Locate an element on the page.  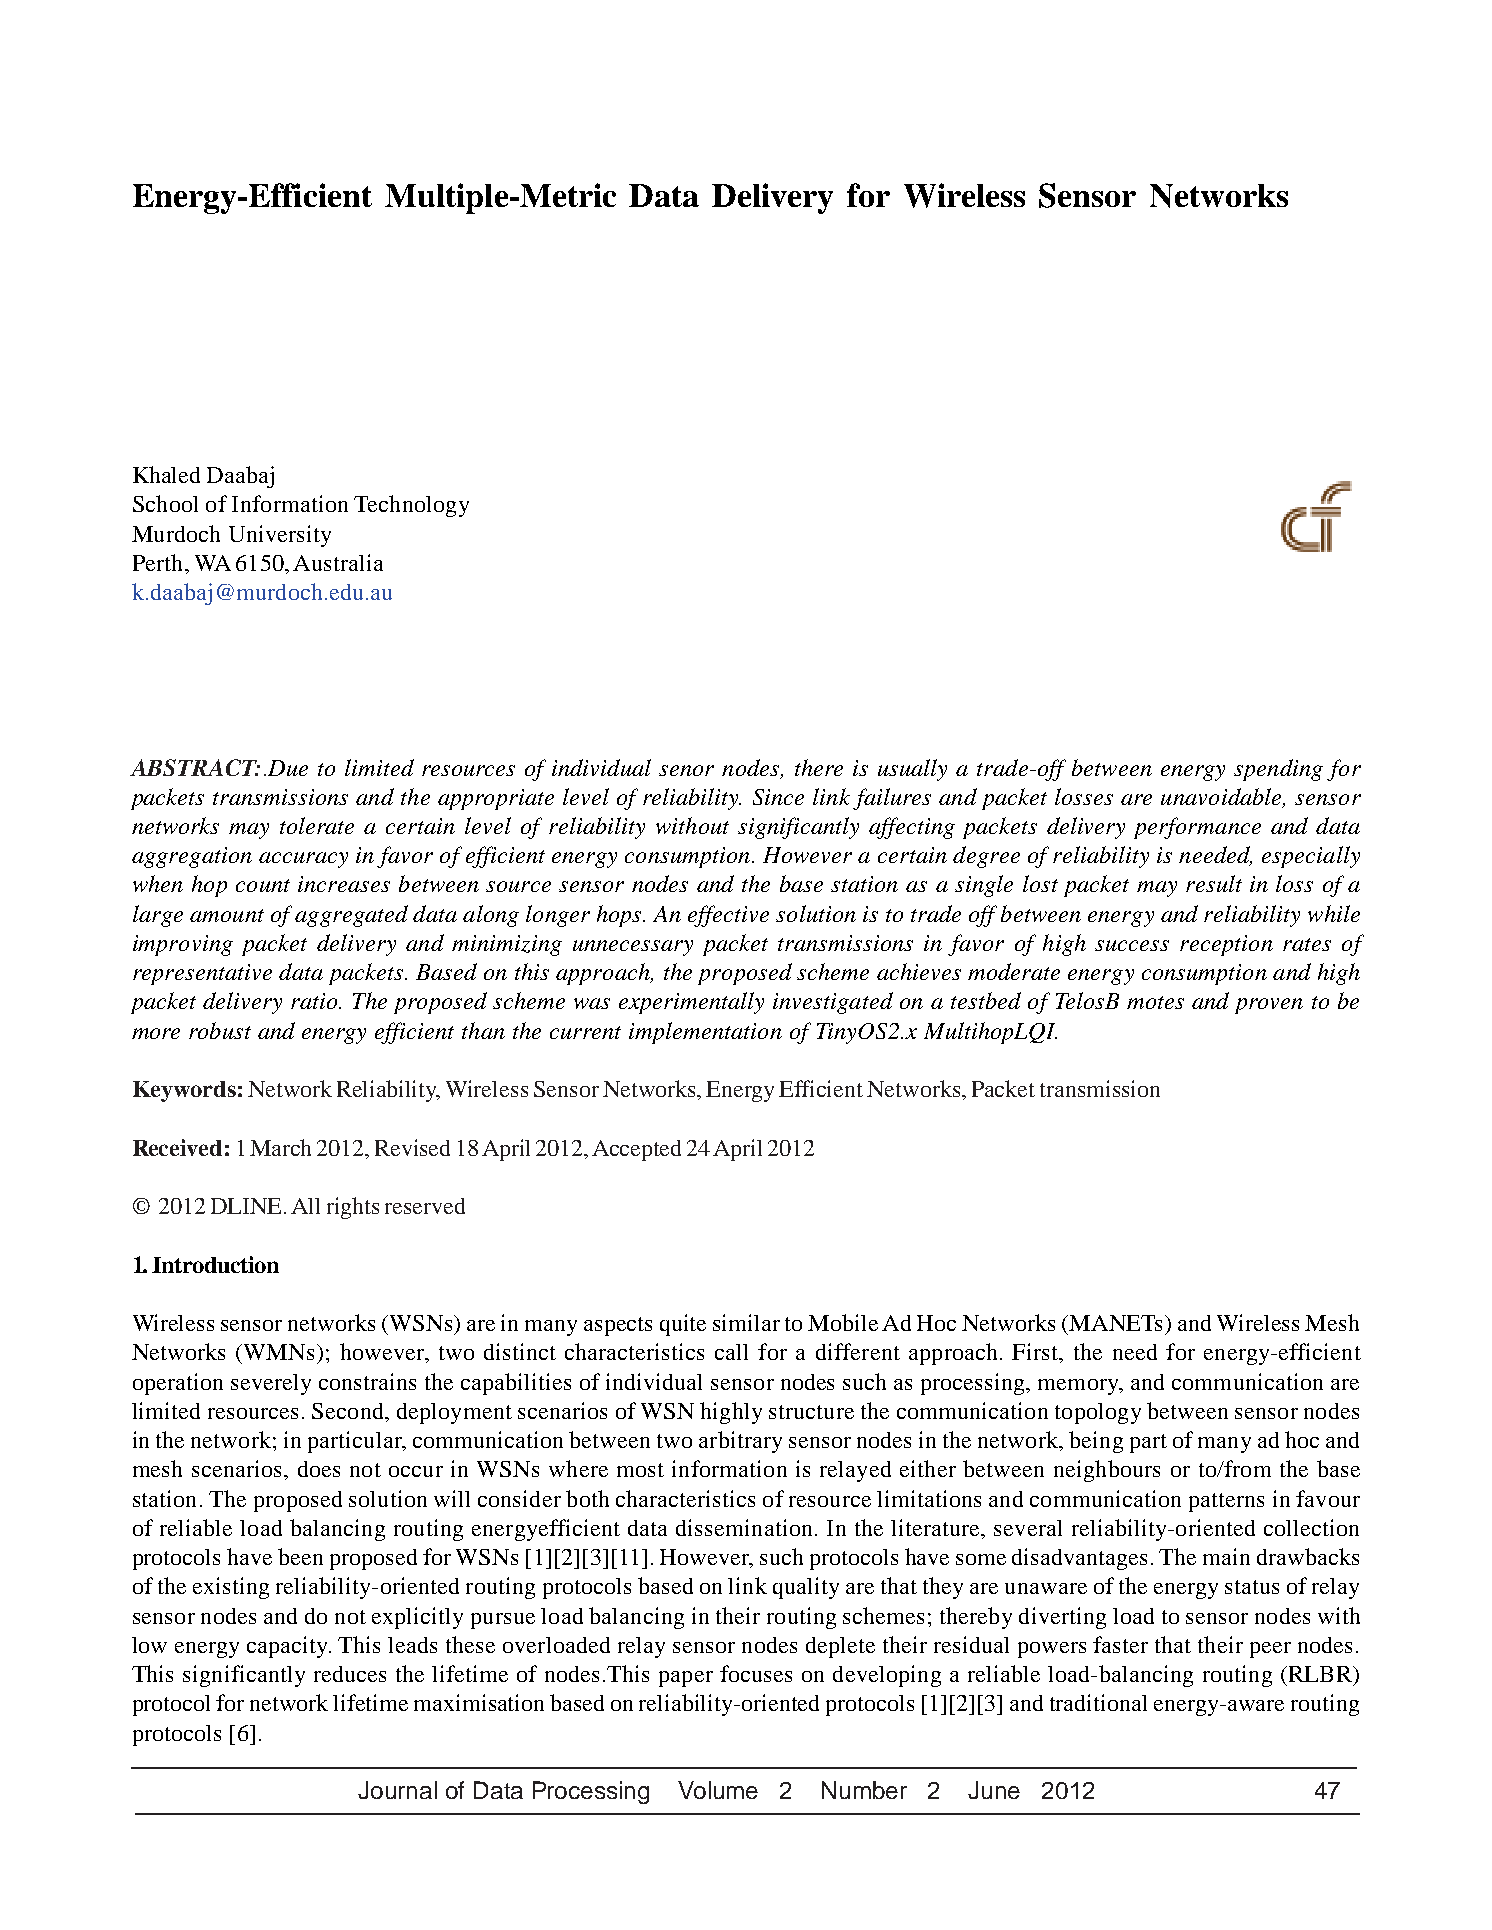
effective is located at coordinates (728, 916).
